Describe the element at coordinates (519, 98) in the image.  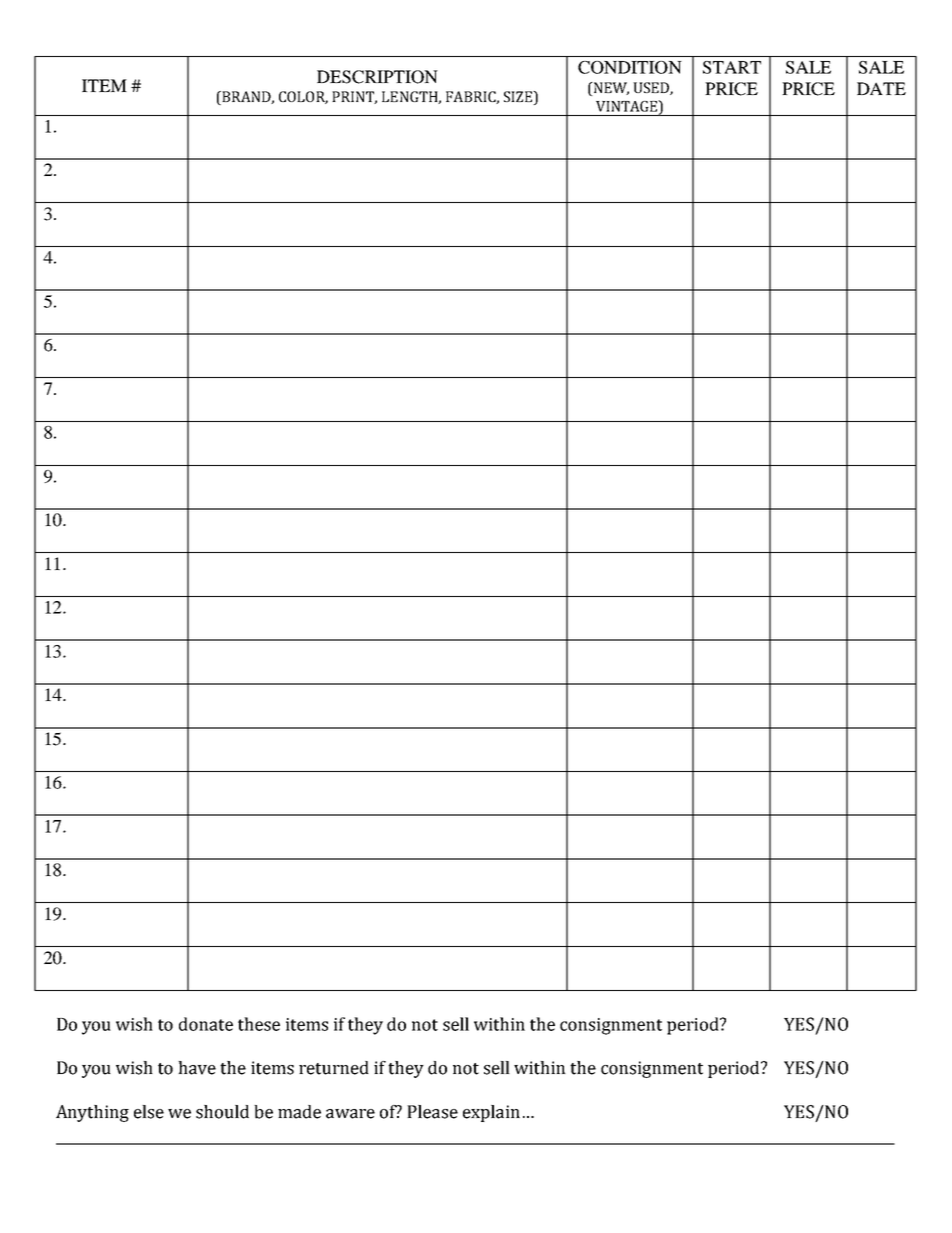
I see `SIZE` at that location.
